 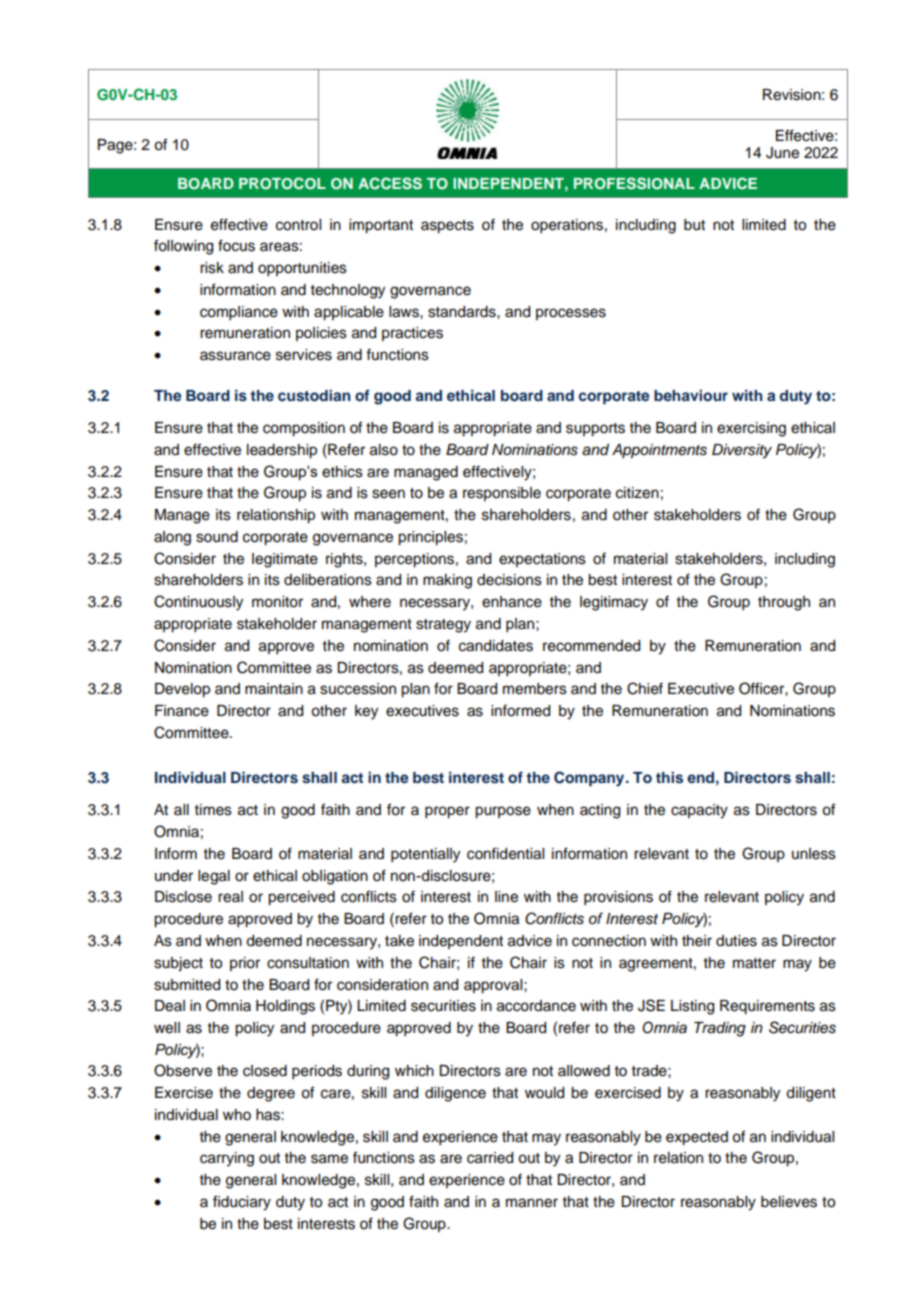 What do you see at coordinates (277, 602) in the page?
I see `monitor` at bounding box center [277, 602].
